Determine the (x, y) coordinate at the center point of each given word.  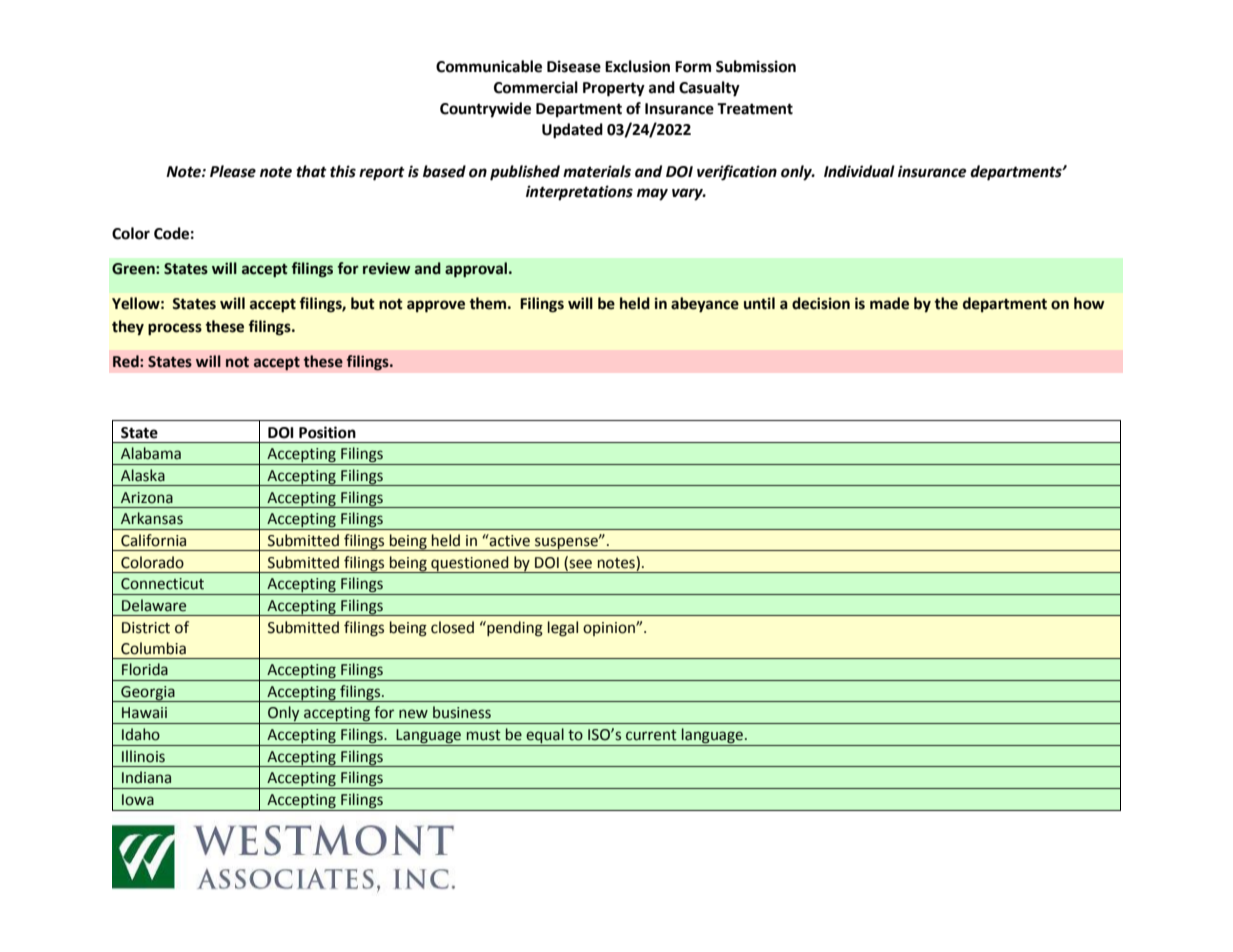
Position (327, 432)
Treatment (755, 109)
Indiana (146, 777)
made (889, 303)
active (509, 540)
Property (614, 89)
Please (233, 171)
